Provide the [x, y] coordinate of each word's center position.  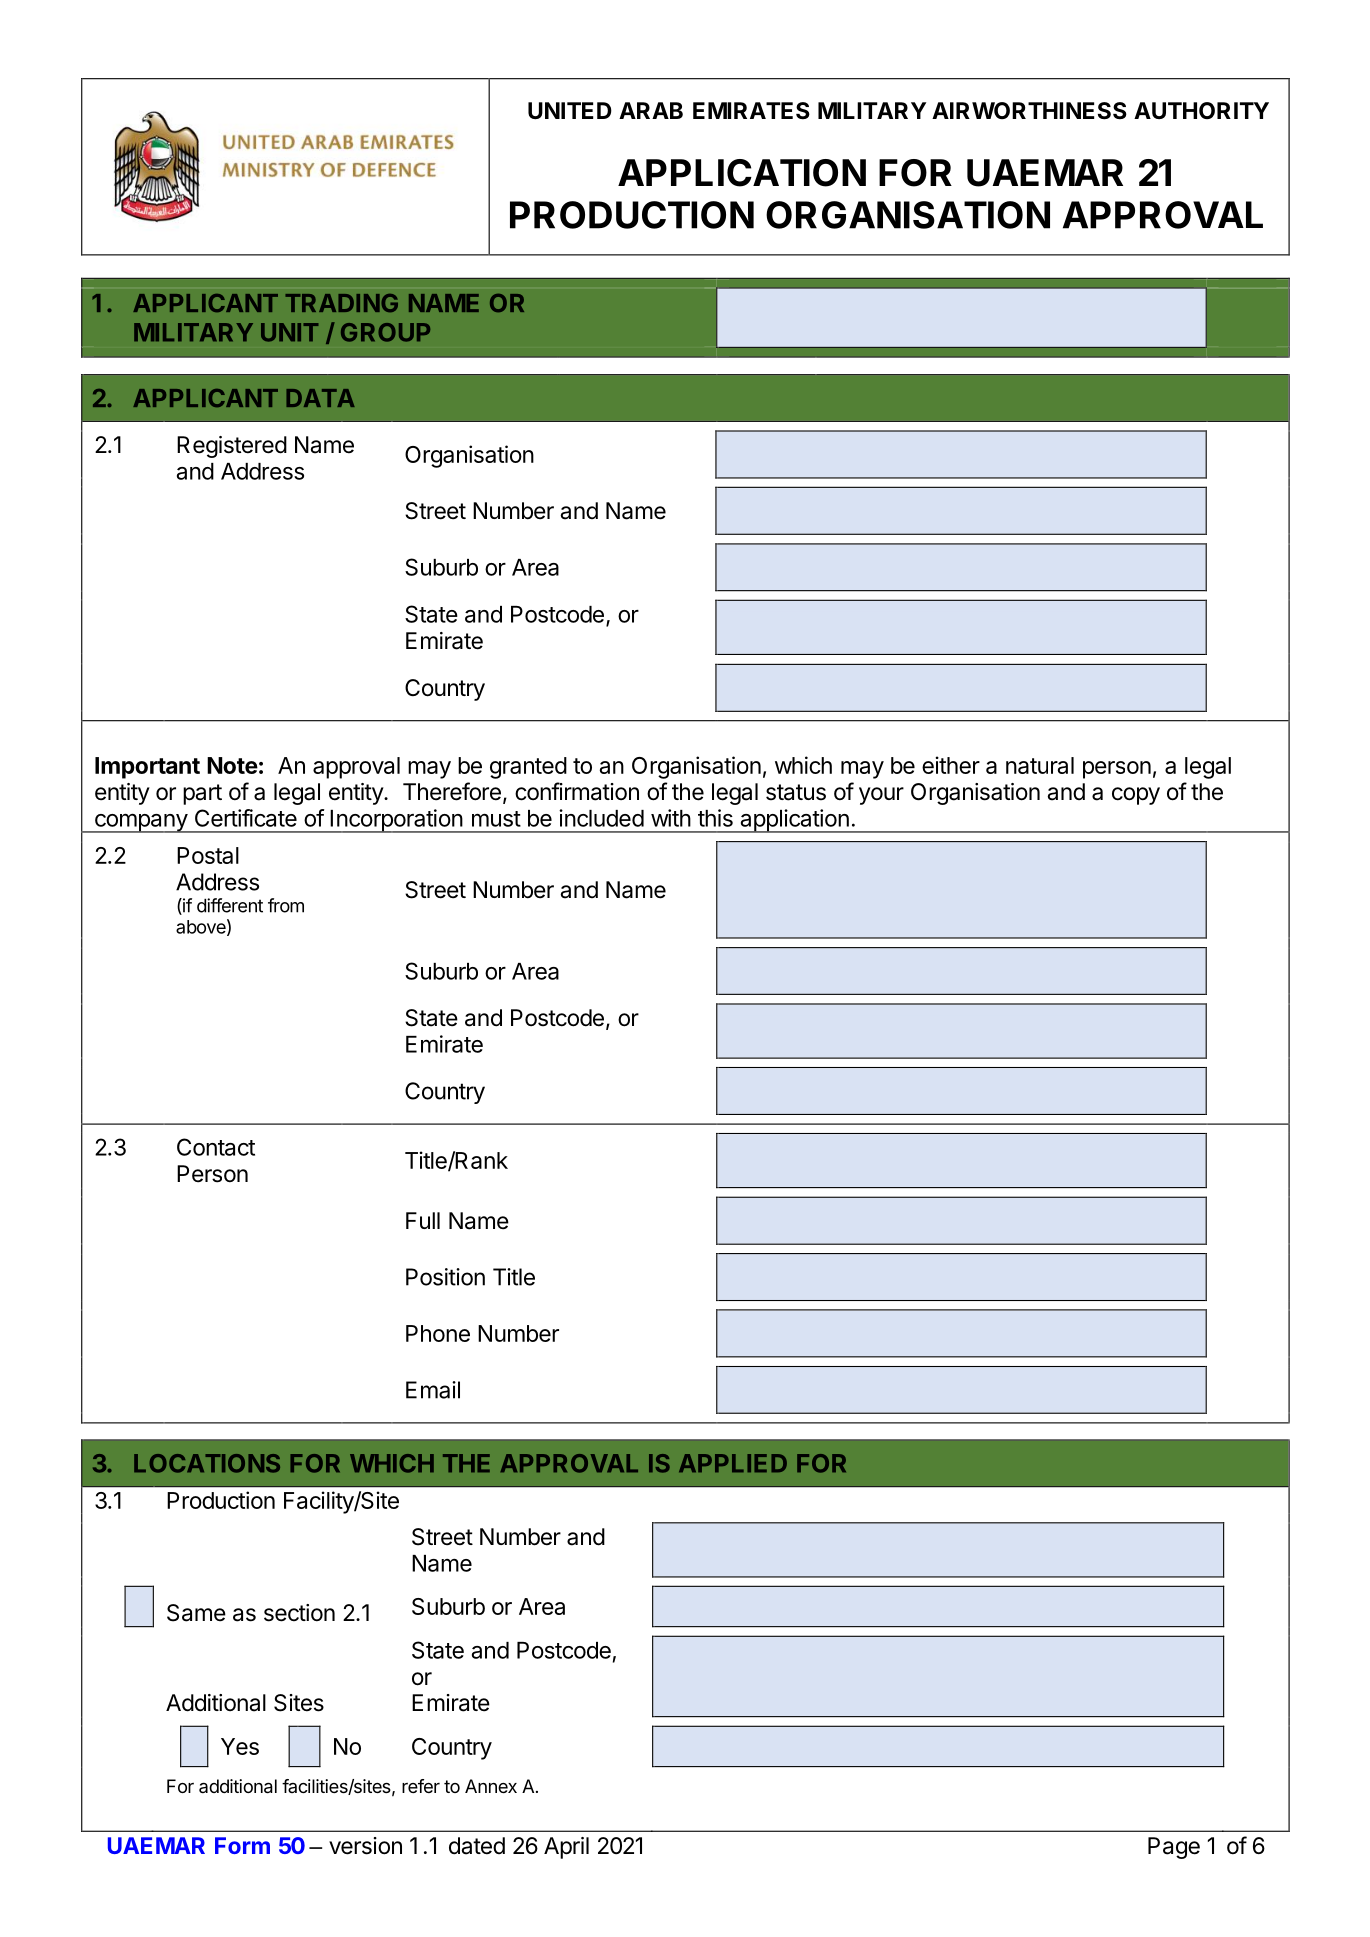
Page [1174, 1848]
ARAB [651, 110]
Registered [232, 447]
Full [423, 1220]
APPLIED [733, 1463]
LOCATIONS [207, 1463]
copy [1136, 796]
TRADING [341, 303]
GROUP [385, 332]
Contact [216, 1147]
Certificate [246, 818]
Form [242, 1845]
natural [1040, 765]
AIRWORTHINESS [1029, 111]
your [881, 796]
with [671, 818]
